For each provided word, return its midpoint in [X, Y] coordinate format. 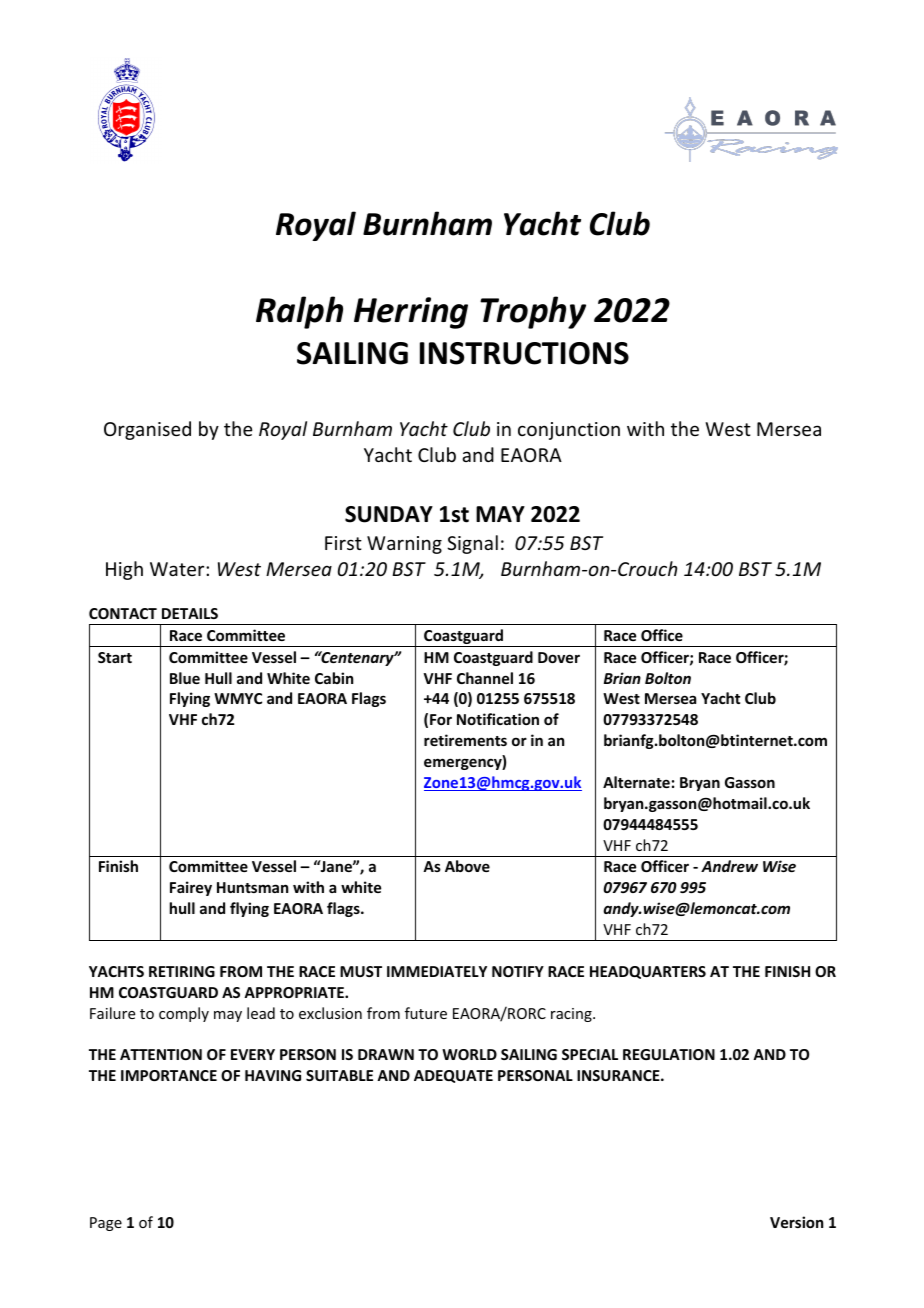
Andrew [729, 866]
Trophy [533, 312]
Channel [485, 678]
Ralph [299, 312]
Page [106, 1224]
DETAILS [190, 613]
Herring [411, 313]
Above [467, 866]
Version [796, 1222]
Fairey [191, 888]
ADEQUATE [453, 1076]
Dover [559, 657]
